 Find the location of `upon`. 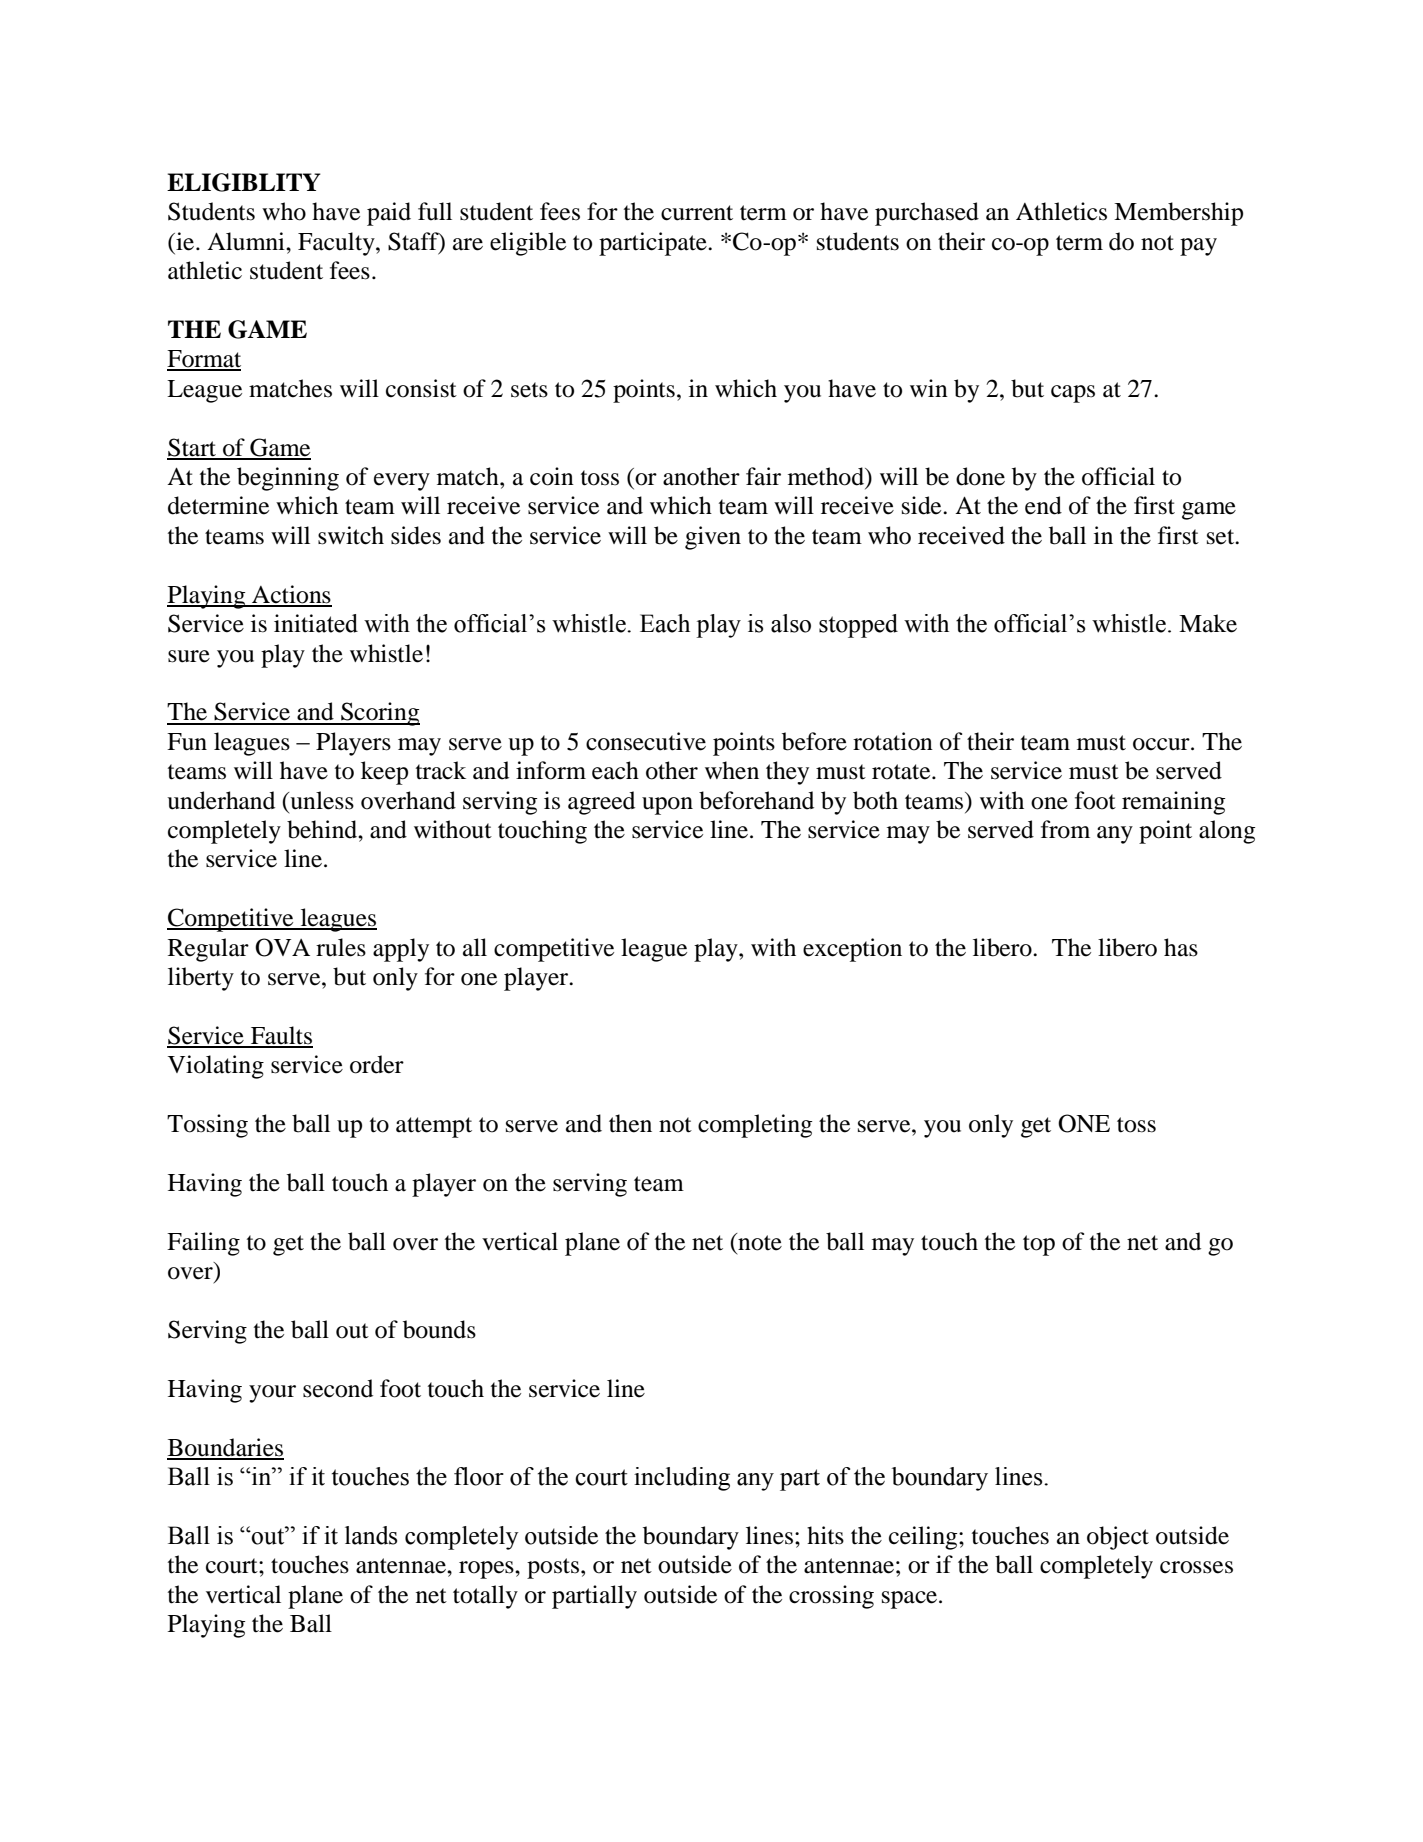

upon is located at coordinates (667, 806).
